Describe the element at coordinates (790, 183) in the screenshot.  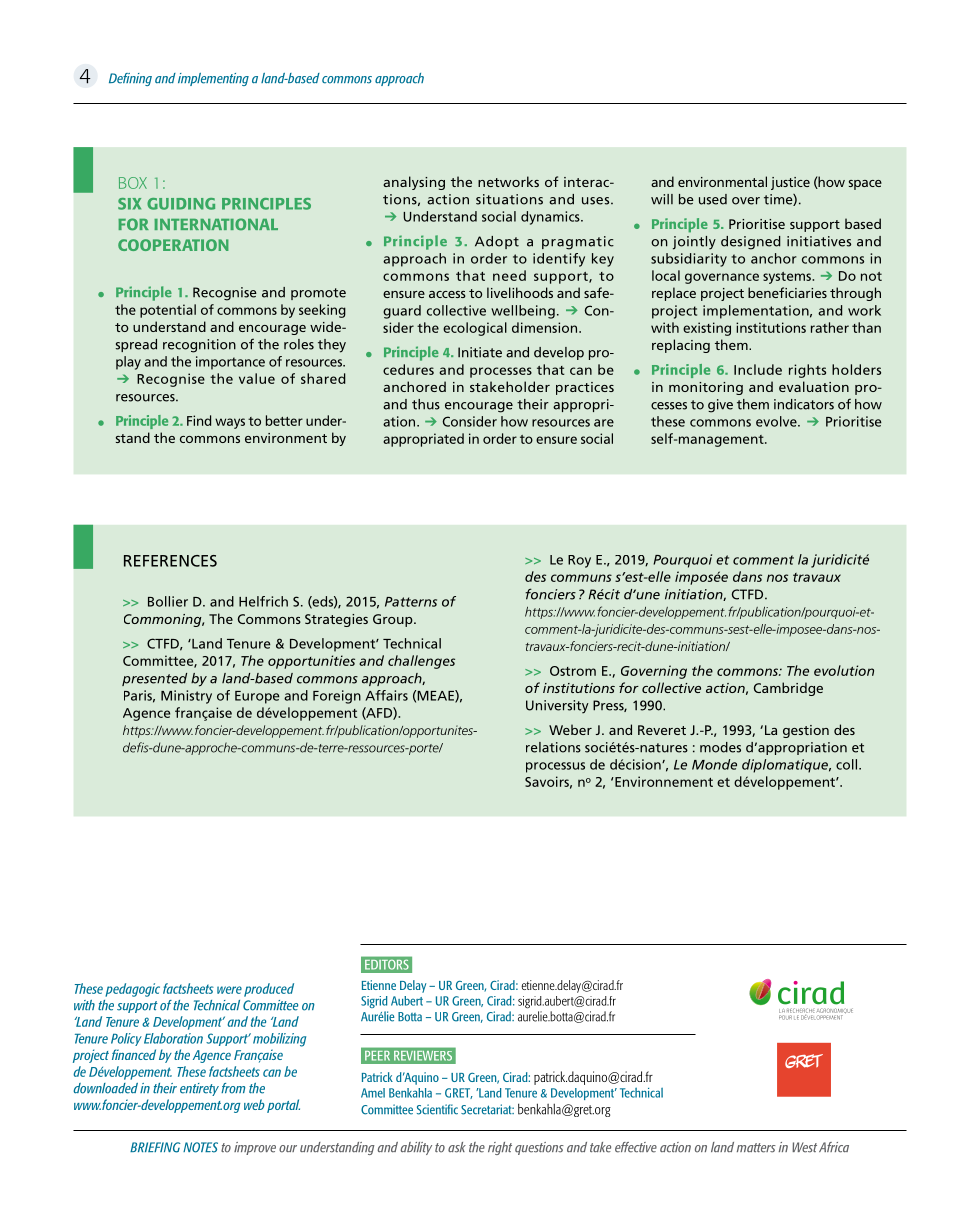
I see `justice` at that location.
